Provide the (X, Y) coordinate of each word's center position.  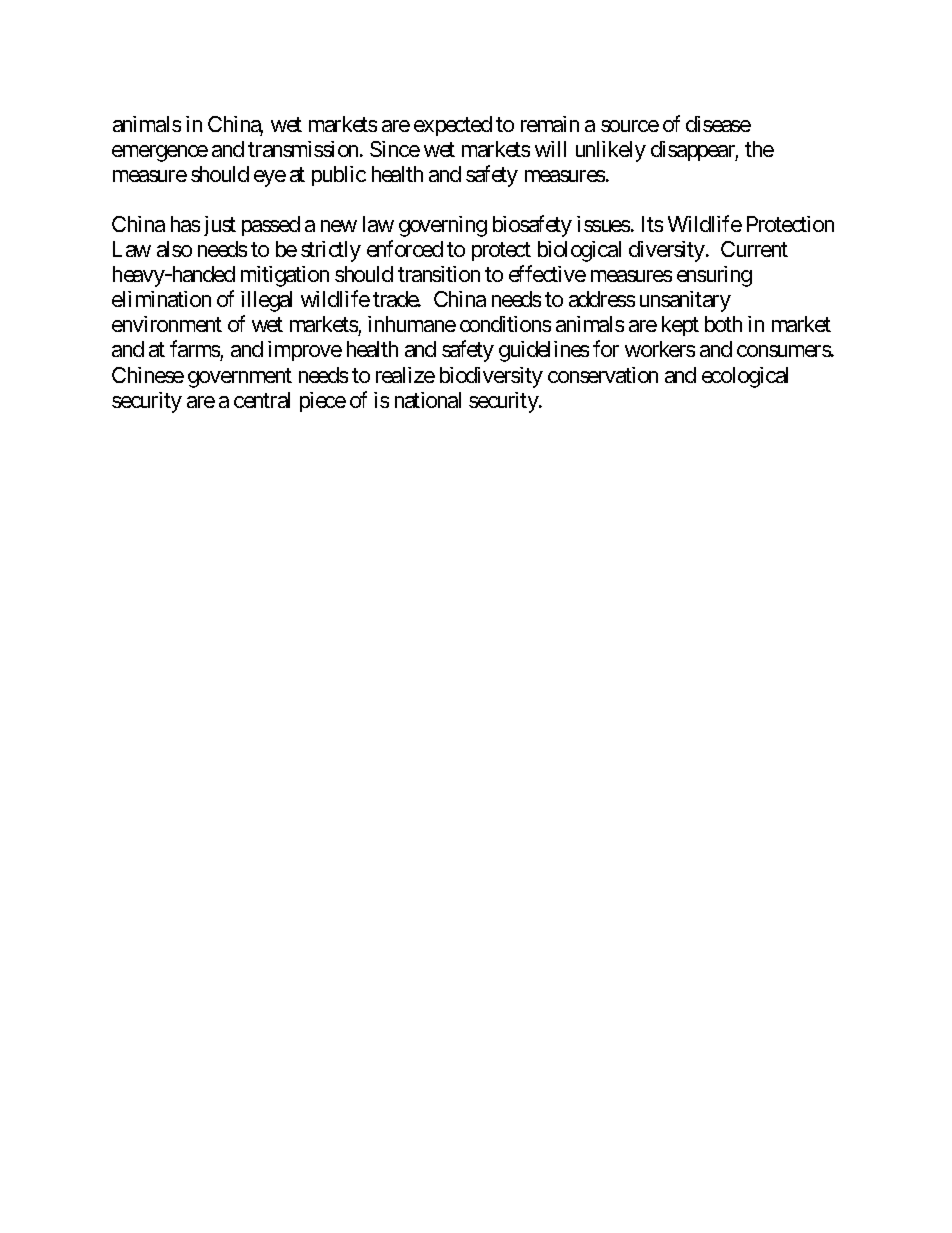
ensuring (714, 276)
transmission (304, 149)
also (174, 249)
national (428, 400)
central (262, 400)
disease (718, 124)
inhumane (412, 324)
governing (443, 226)
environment (167, 324)
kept (680, 326)
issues (603, 224)
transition (439, 274)
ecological (745, 377)
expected (453, 126)
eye (270, 178)
